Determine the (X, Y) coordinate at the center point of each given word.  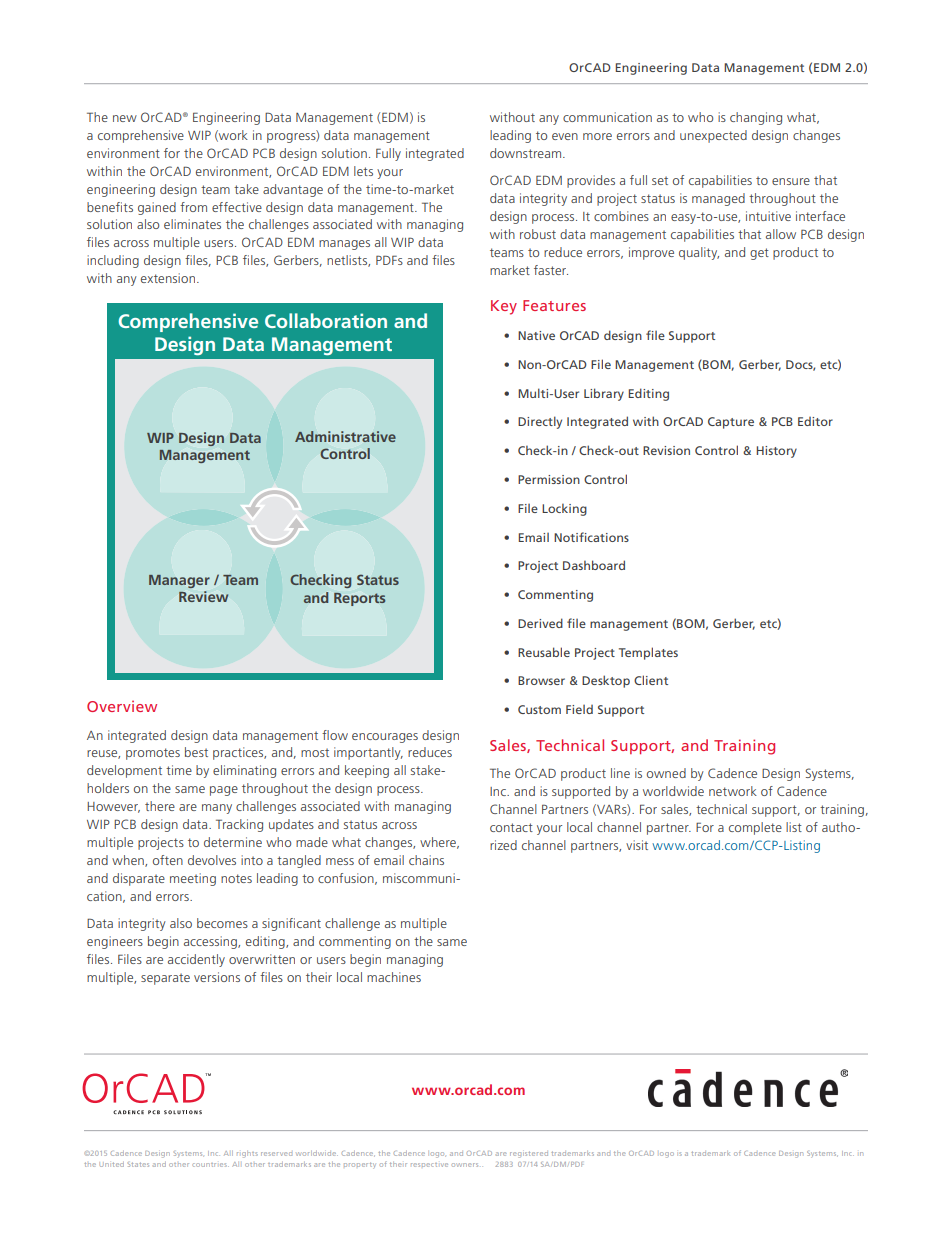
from (193, 207)
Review (203, 596)
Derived (540, 623)
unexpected (713, 136)
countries (210, 1165)
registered (529, 1154)
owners (465, 1165)
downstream (527, 153)
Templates (648, 653)
